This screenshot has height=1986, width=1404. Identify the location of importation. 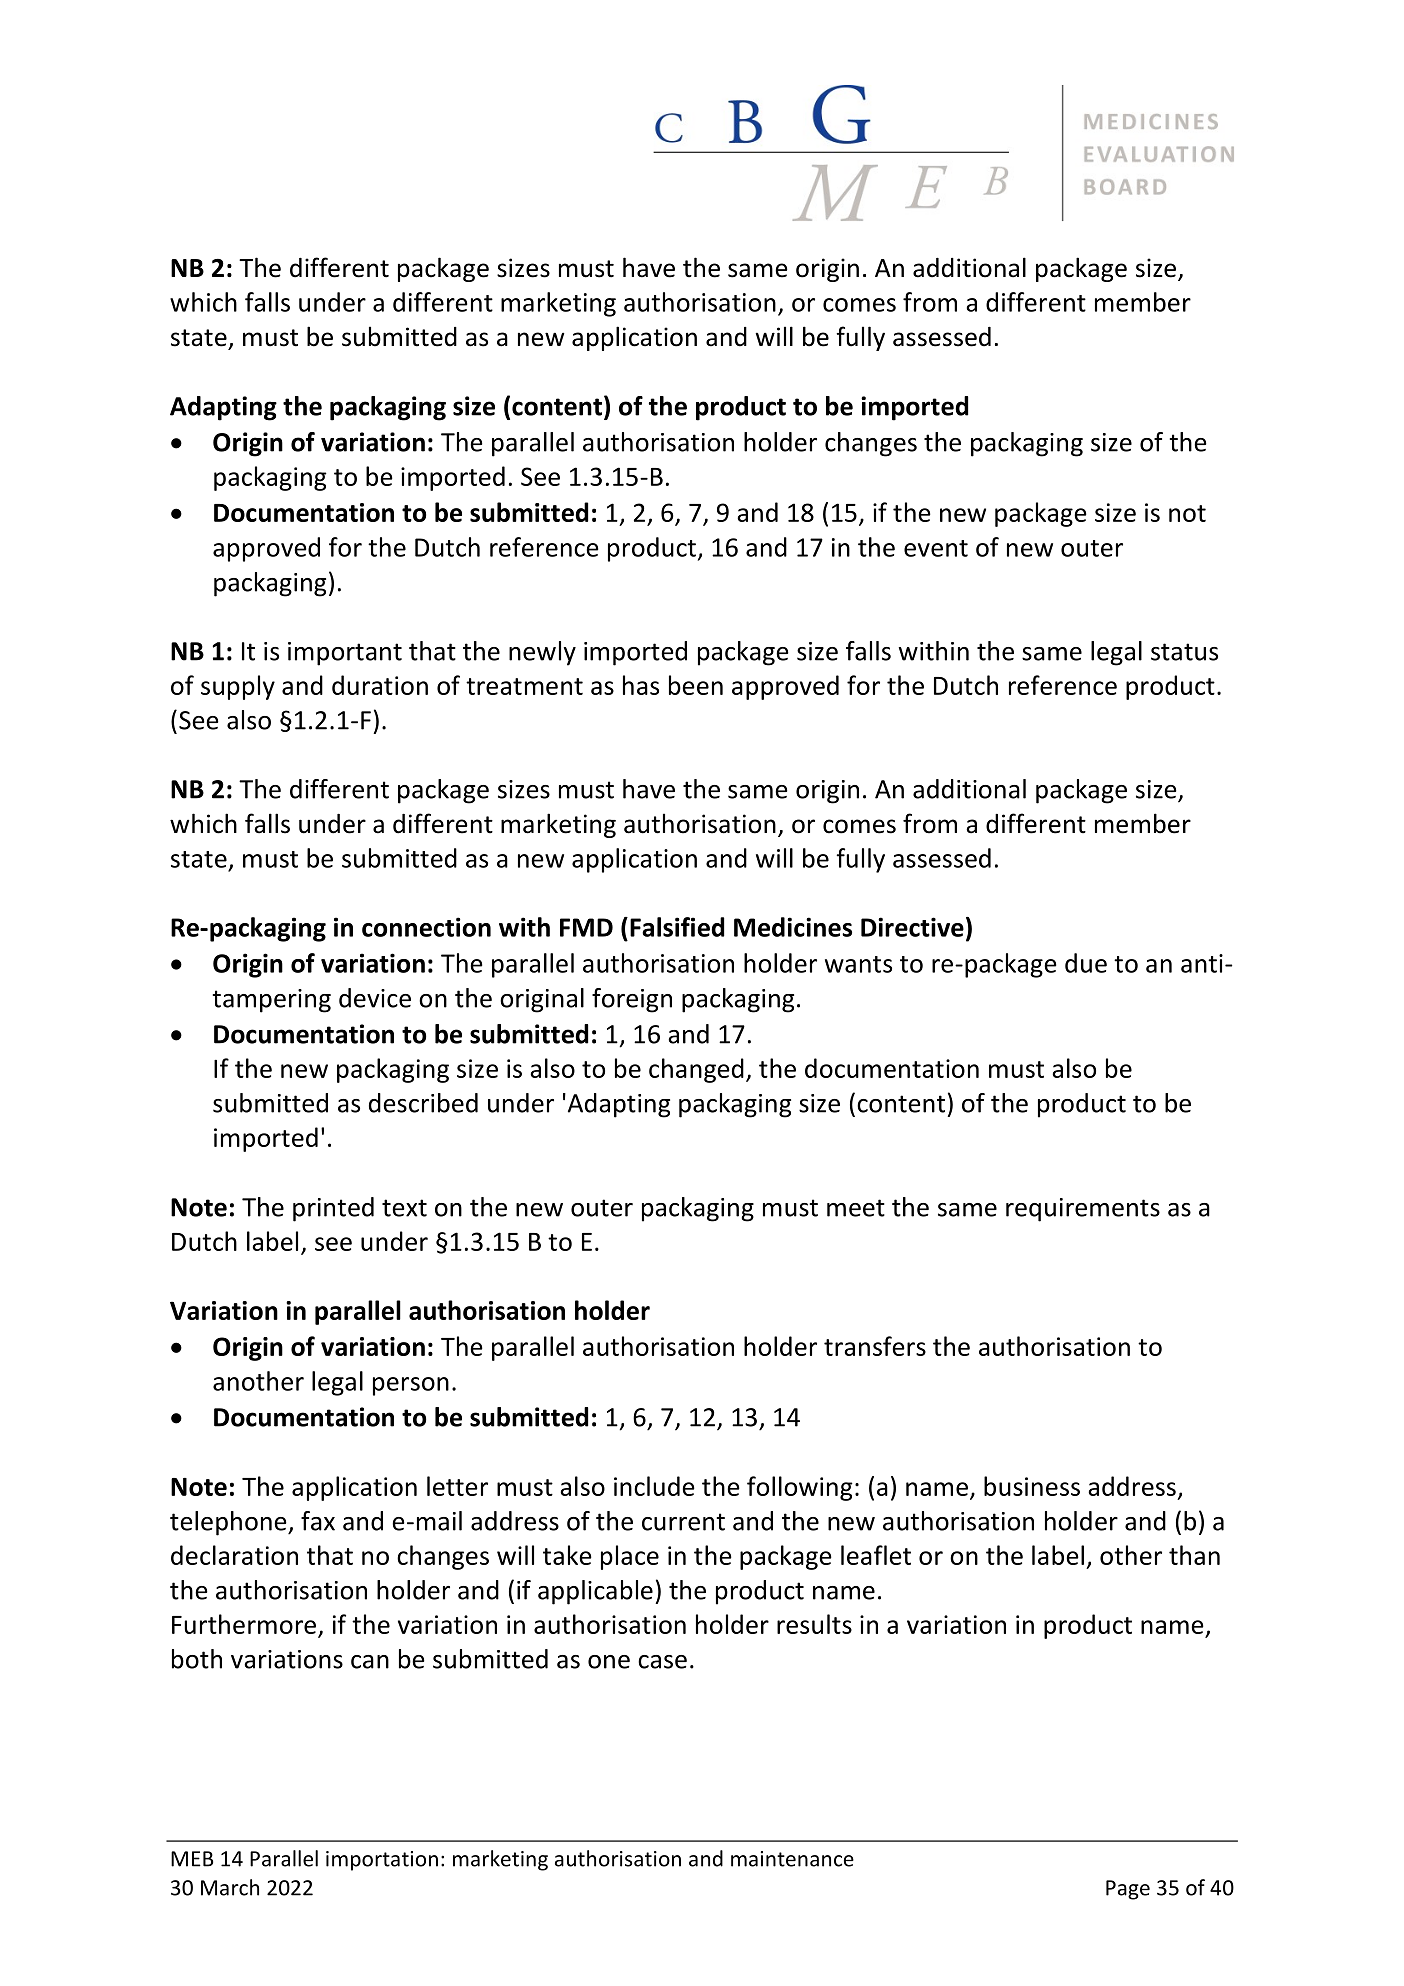
(382, 1861).
